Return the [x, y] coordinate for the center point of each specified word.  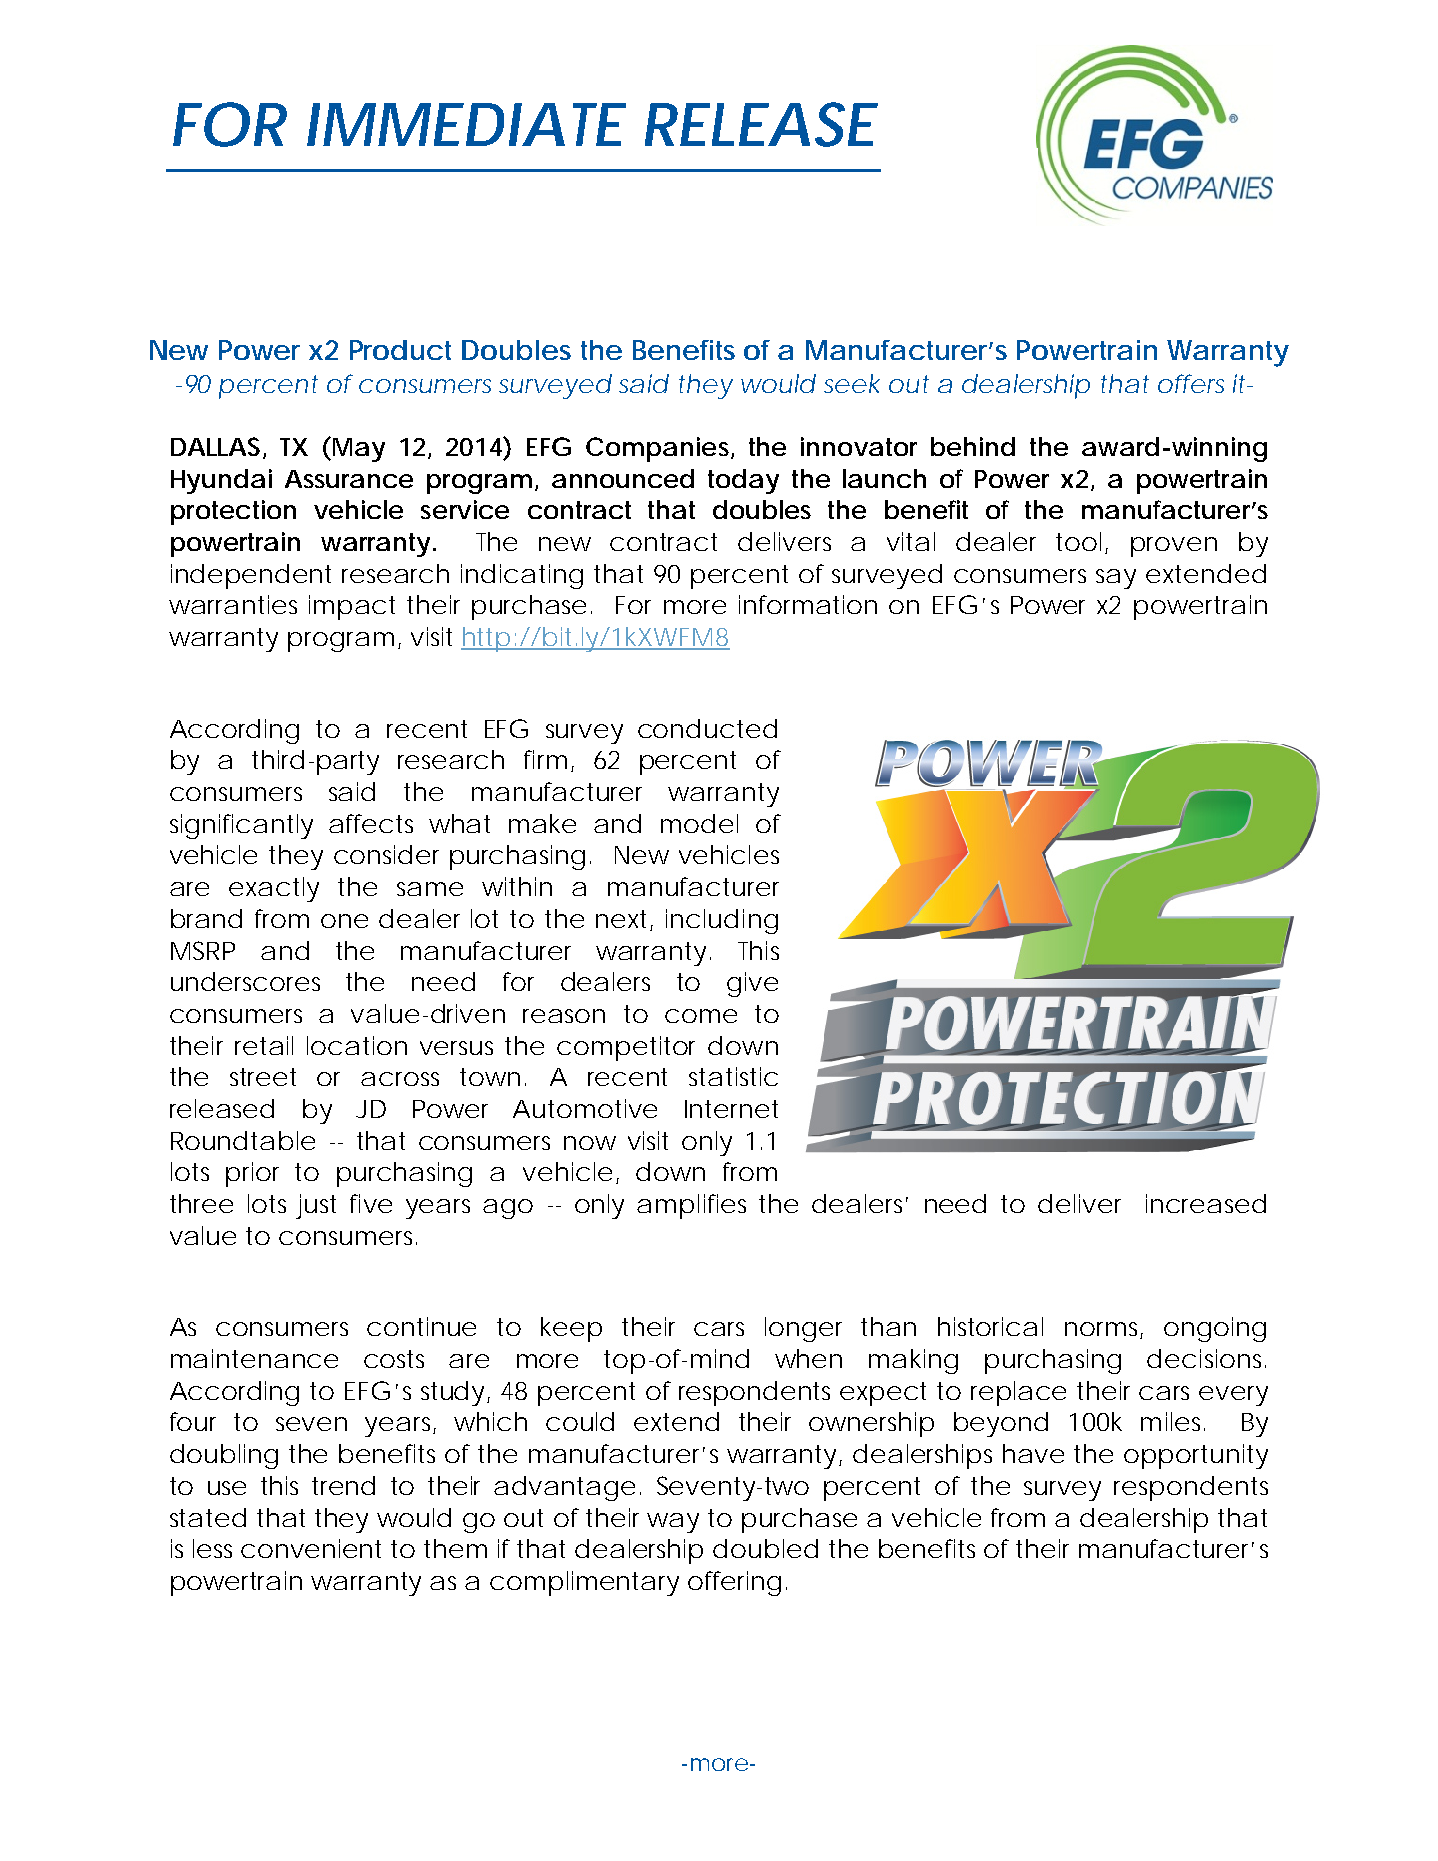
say [1116, 579]
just [316, 1206]
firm [544, 759]
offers [1191, 383]
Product [400, 350]
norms [1103, 1330]
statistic [732, 1076]
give [751, 984]
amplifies [691, 1206]
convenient [311, 1548]
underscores [245, 981]
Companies [657, 449]
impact [352, 607]
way [673, 1523]
